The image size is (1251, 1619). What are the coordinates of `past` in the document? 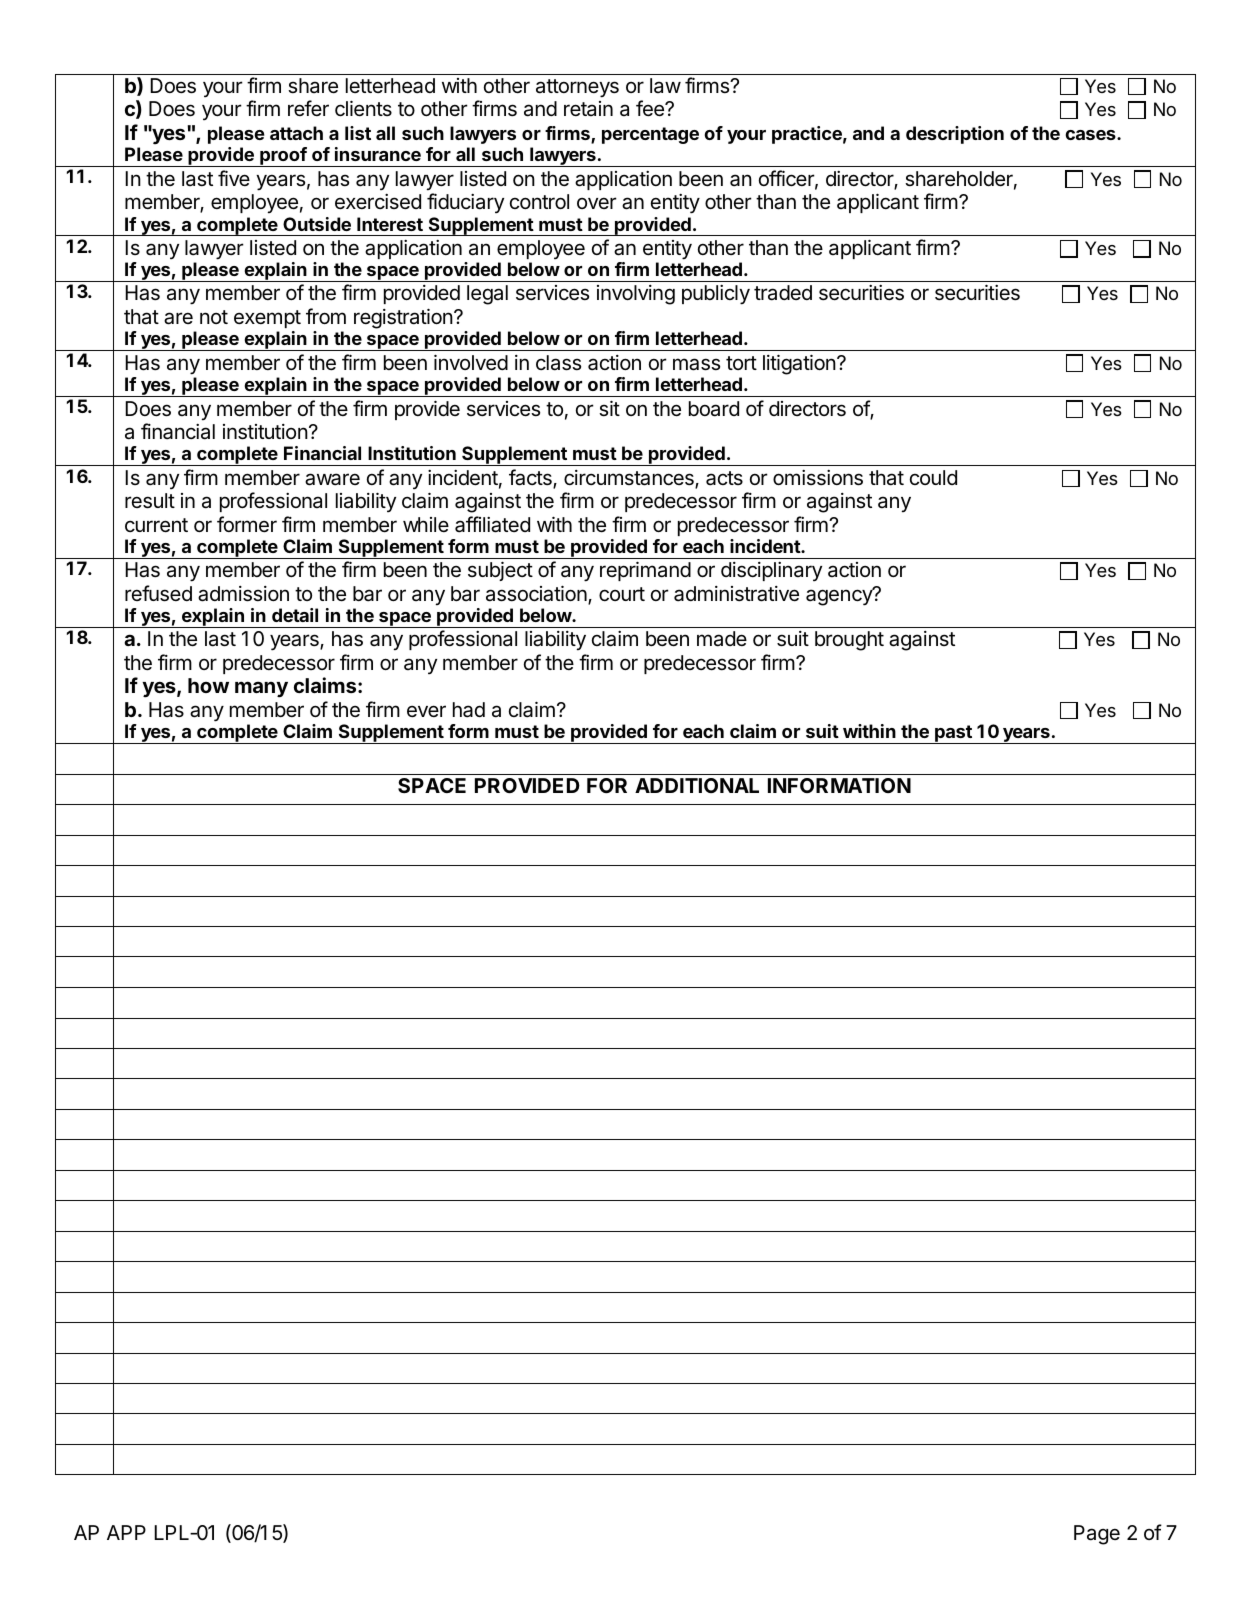 It's located at (953, 734).
